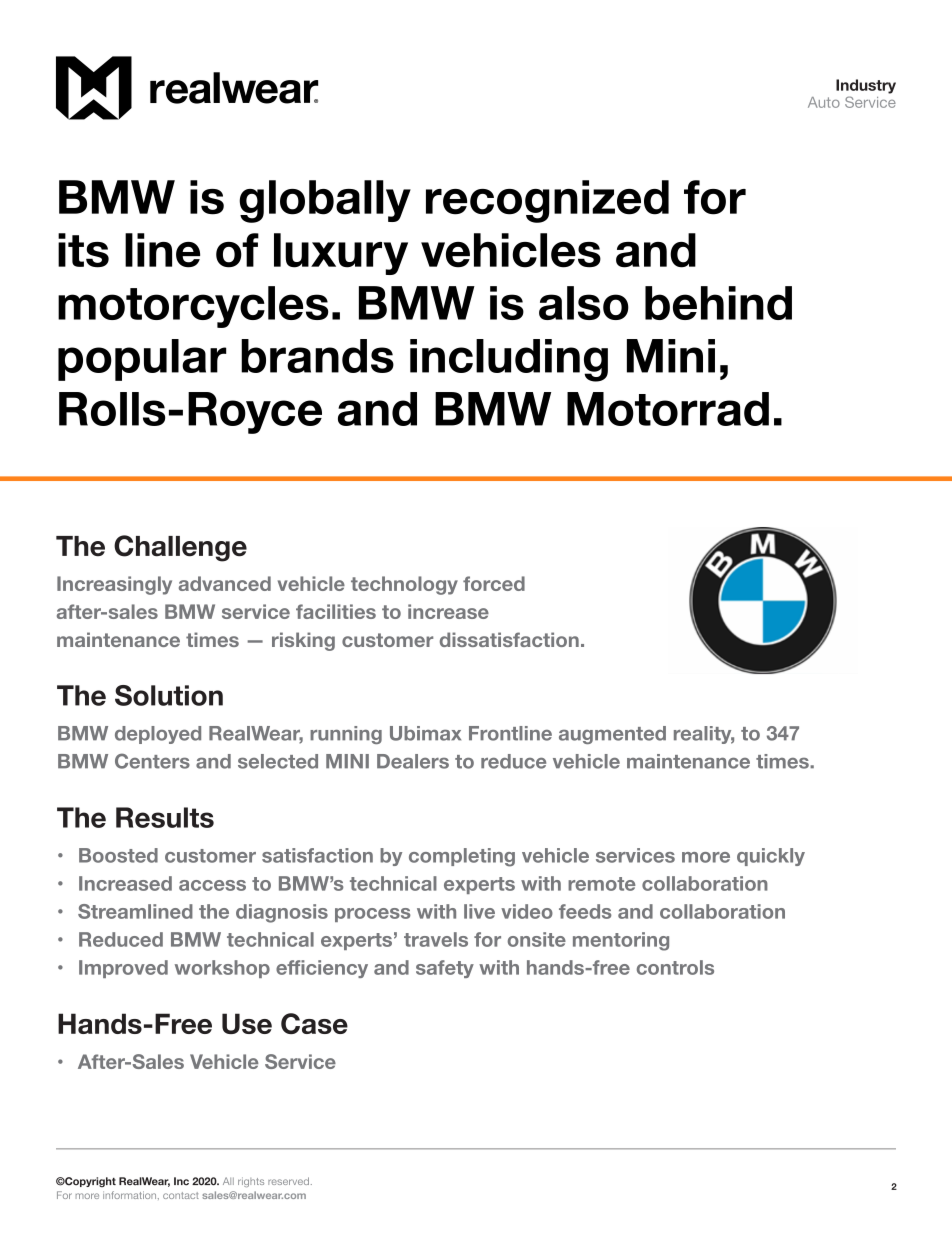 This document has height=1233, width=952. I want to click on recognized, so click(547, 201).
